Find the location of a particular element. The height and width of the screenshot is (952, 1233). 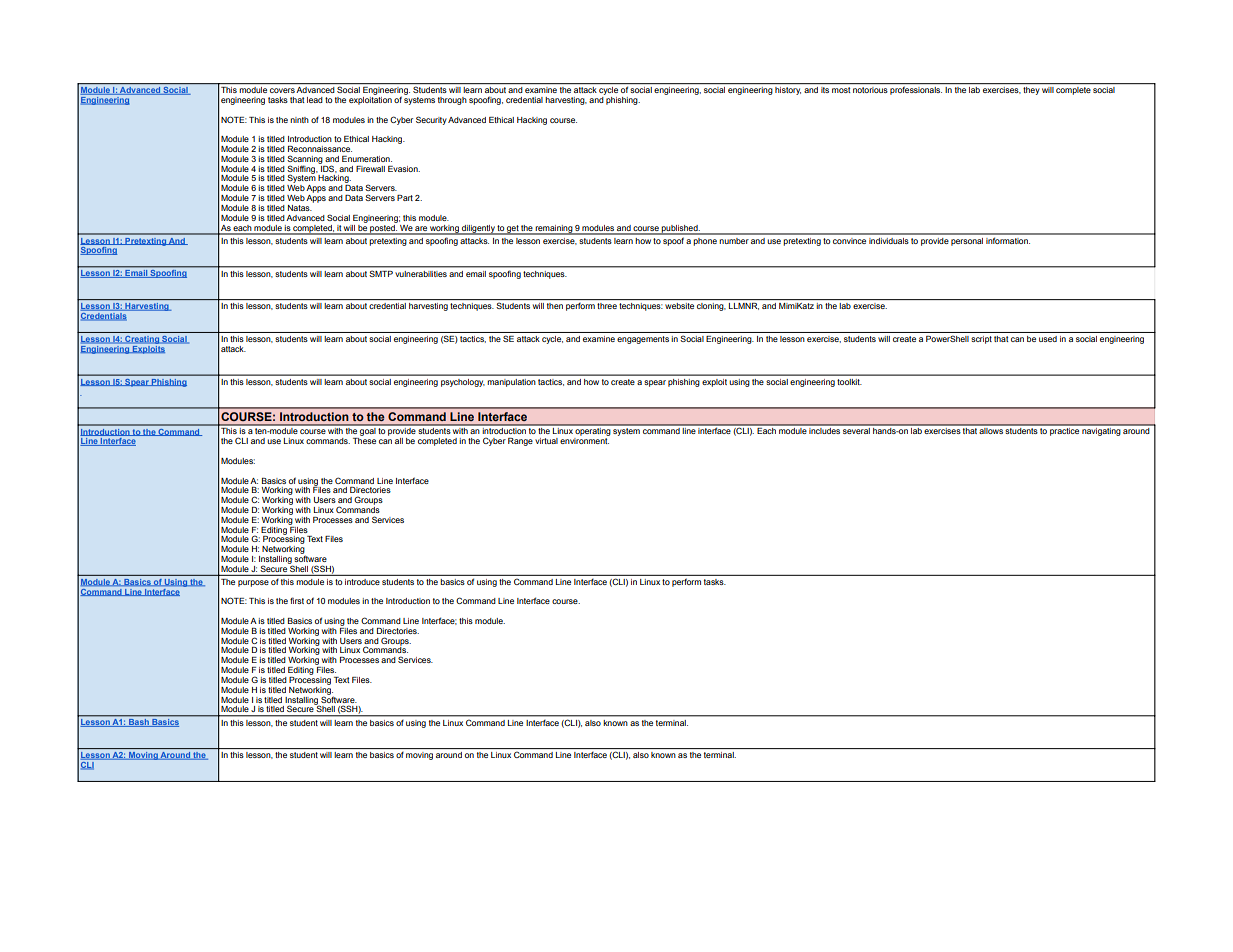

SMTP is located at coordinates (381, 274).
